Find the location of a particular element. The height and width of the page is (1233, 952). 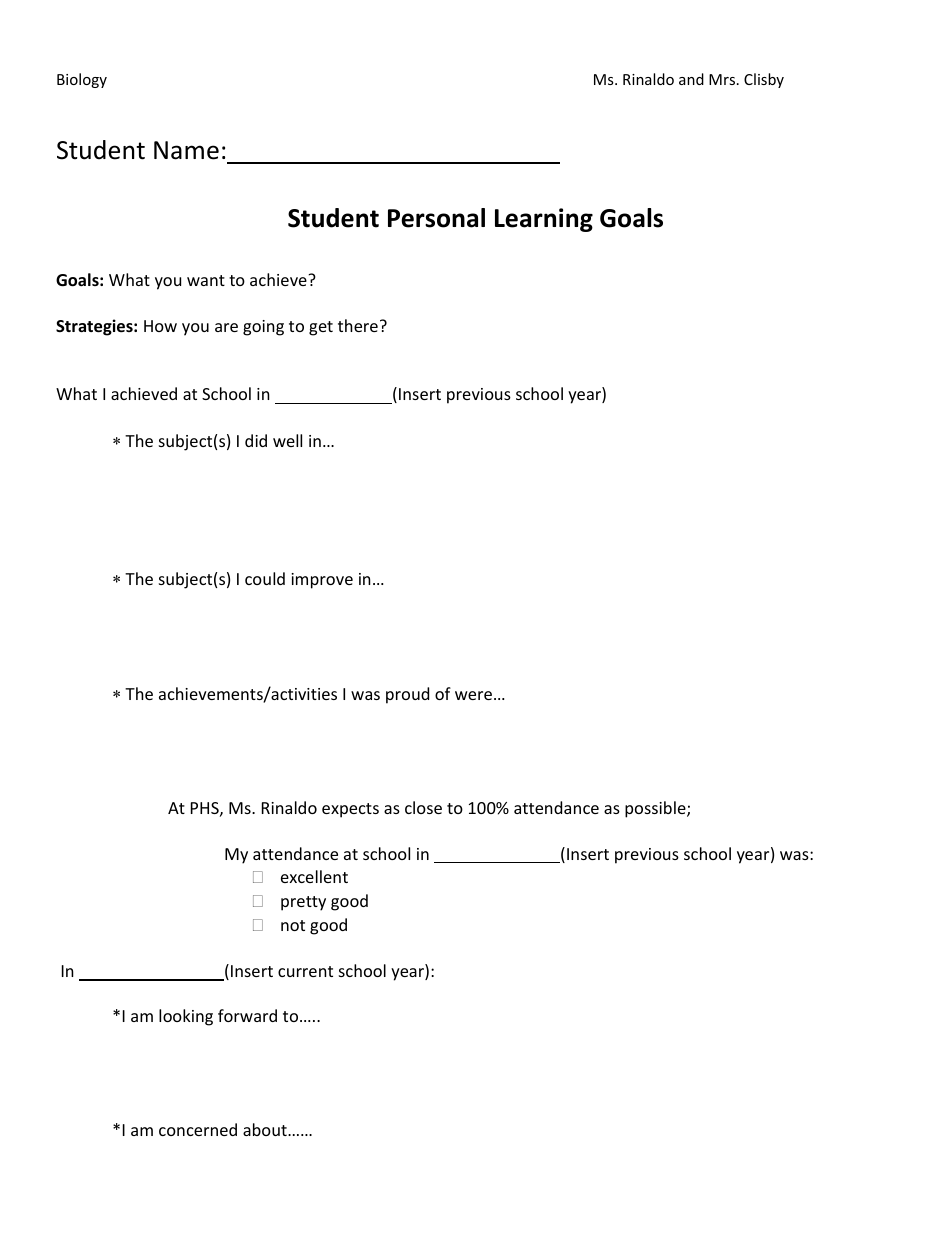

concerned is located at coordinates (198, 1129).
